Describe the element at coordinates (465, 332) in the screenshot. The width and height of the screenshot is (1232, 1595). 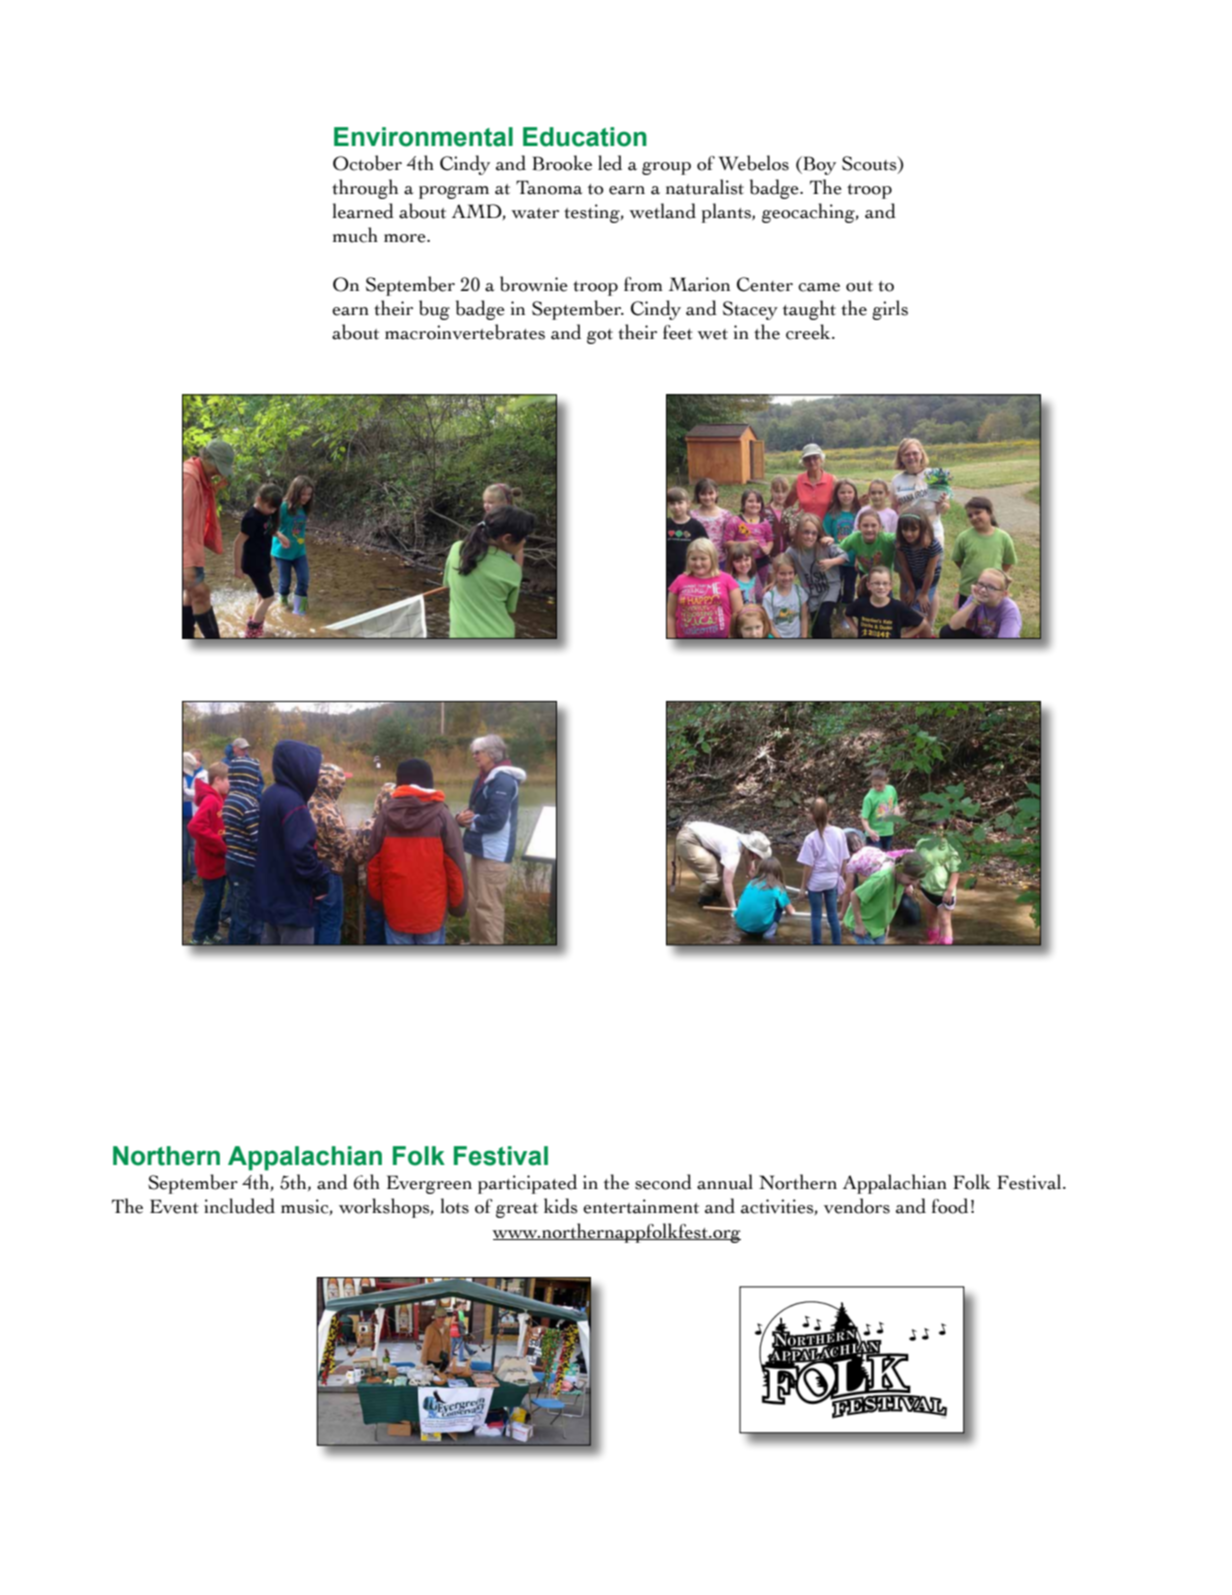
I see `macroinvertebrates` at that location.
